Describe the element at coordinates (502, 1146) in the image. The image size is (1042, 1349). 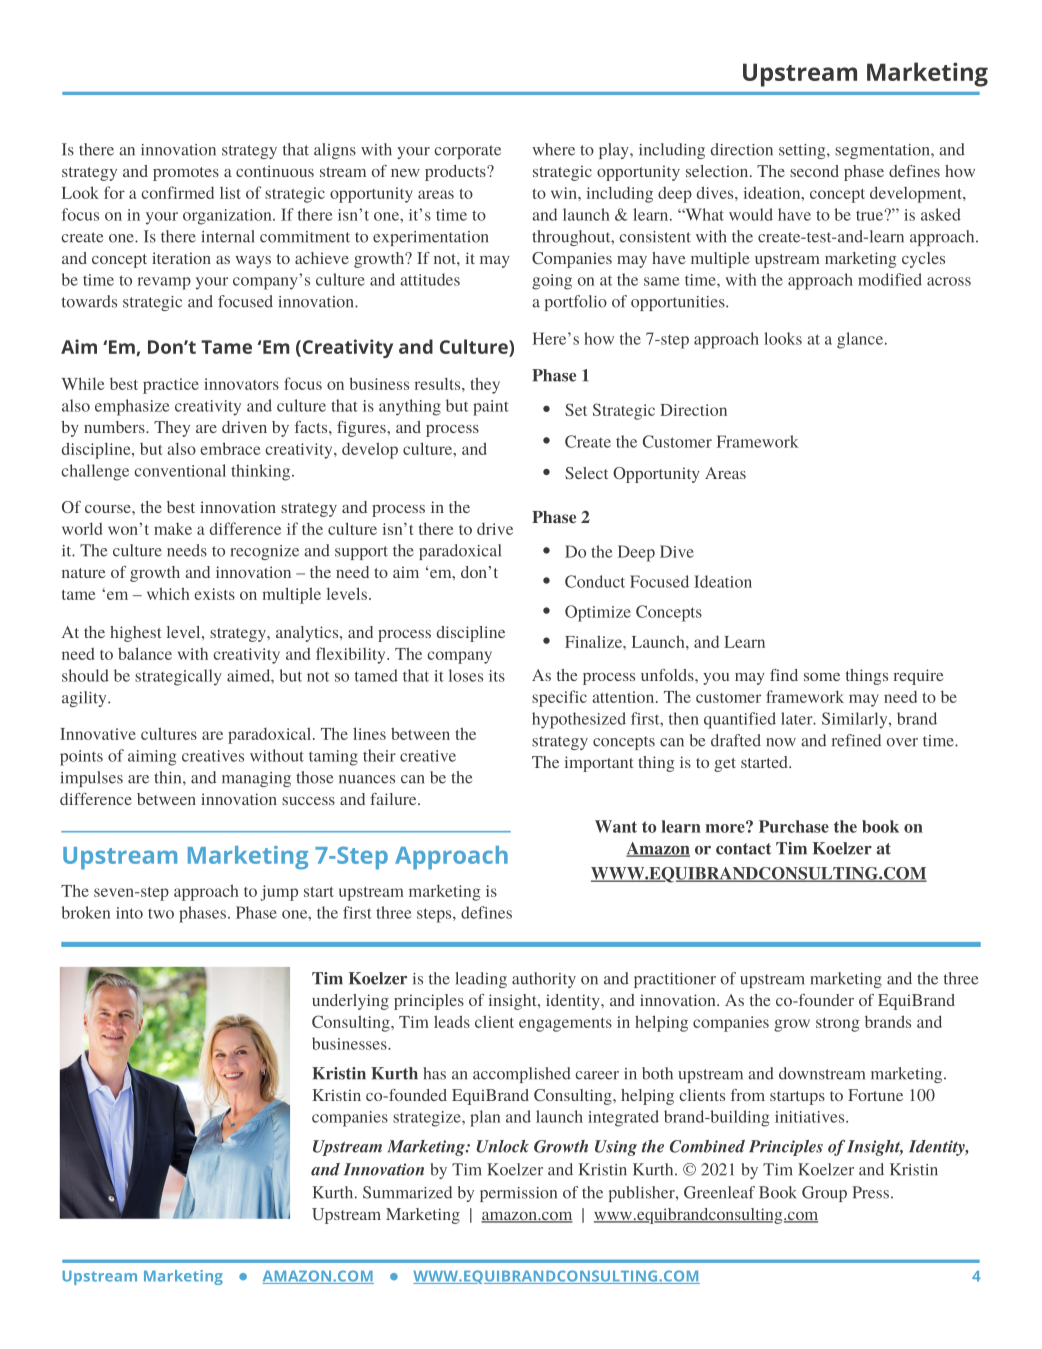
I see `Unlock` at that location.
